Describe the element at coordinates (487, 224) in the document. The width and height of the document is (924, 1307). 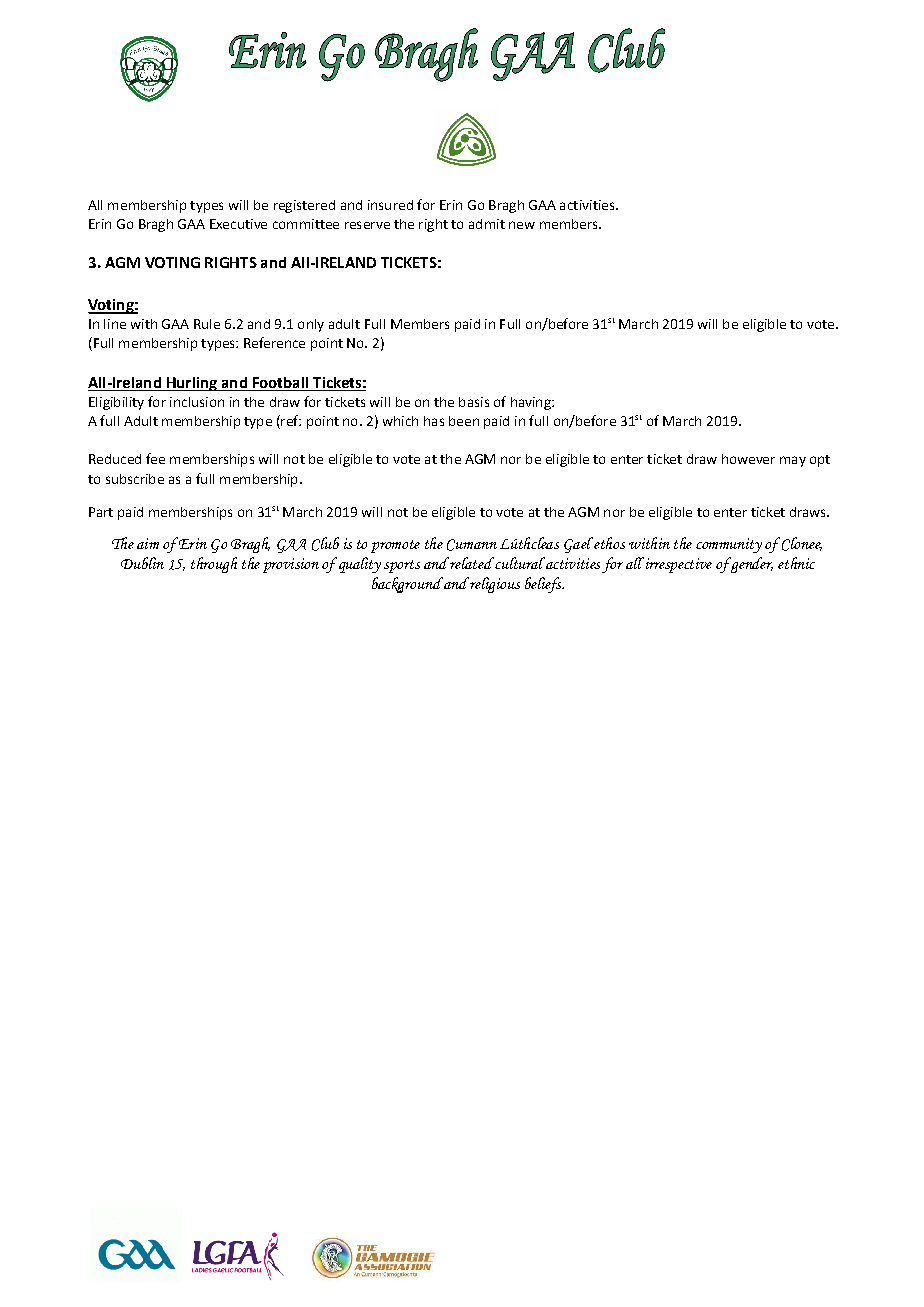
I see `admit` at that location.
